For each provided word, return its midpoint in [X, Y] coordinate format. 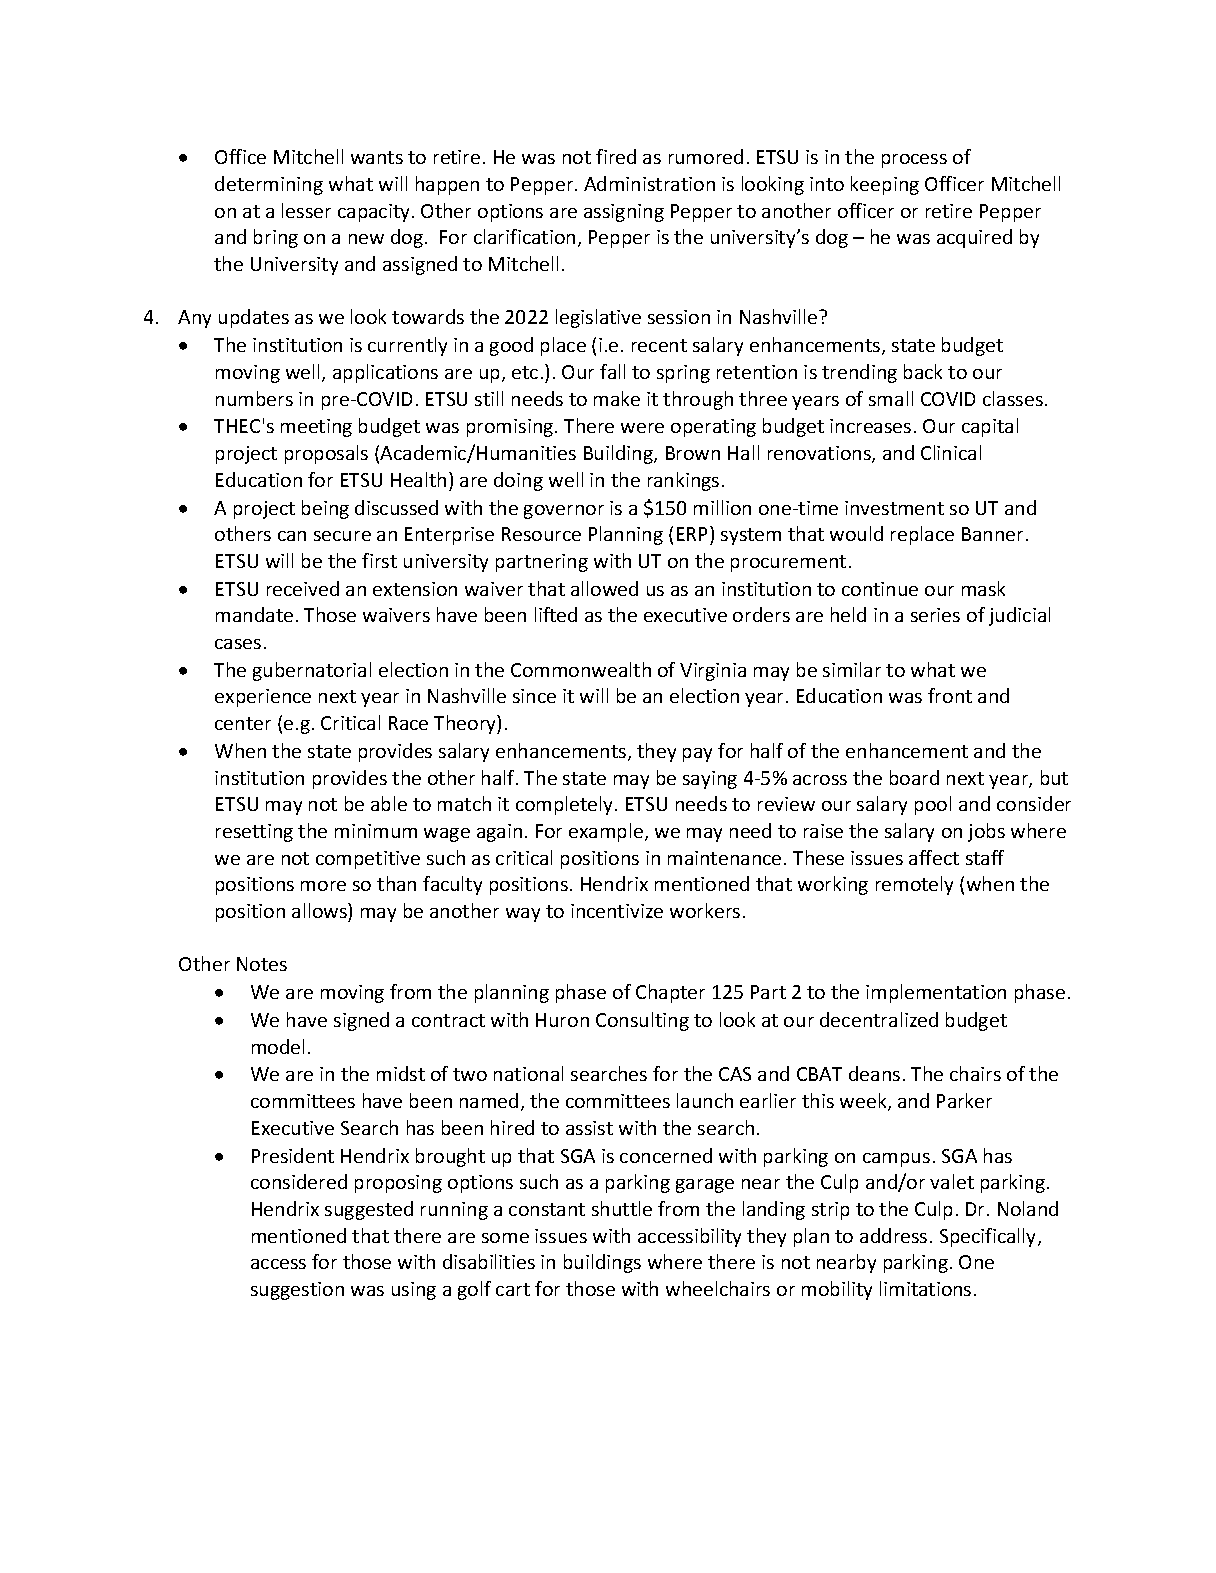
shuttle [622, 1208]
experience [263, 698]
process [914, 161]
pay [697, 755]
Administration [649, 183]
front [950, 695]
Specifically [989, 1237]
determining [269, 185]
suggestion [297, 1291]
